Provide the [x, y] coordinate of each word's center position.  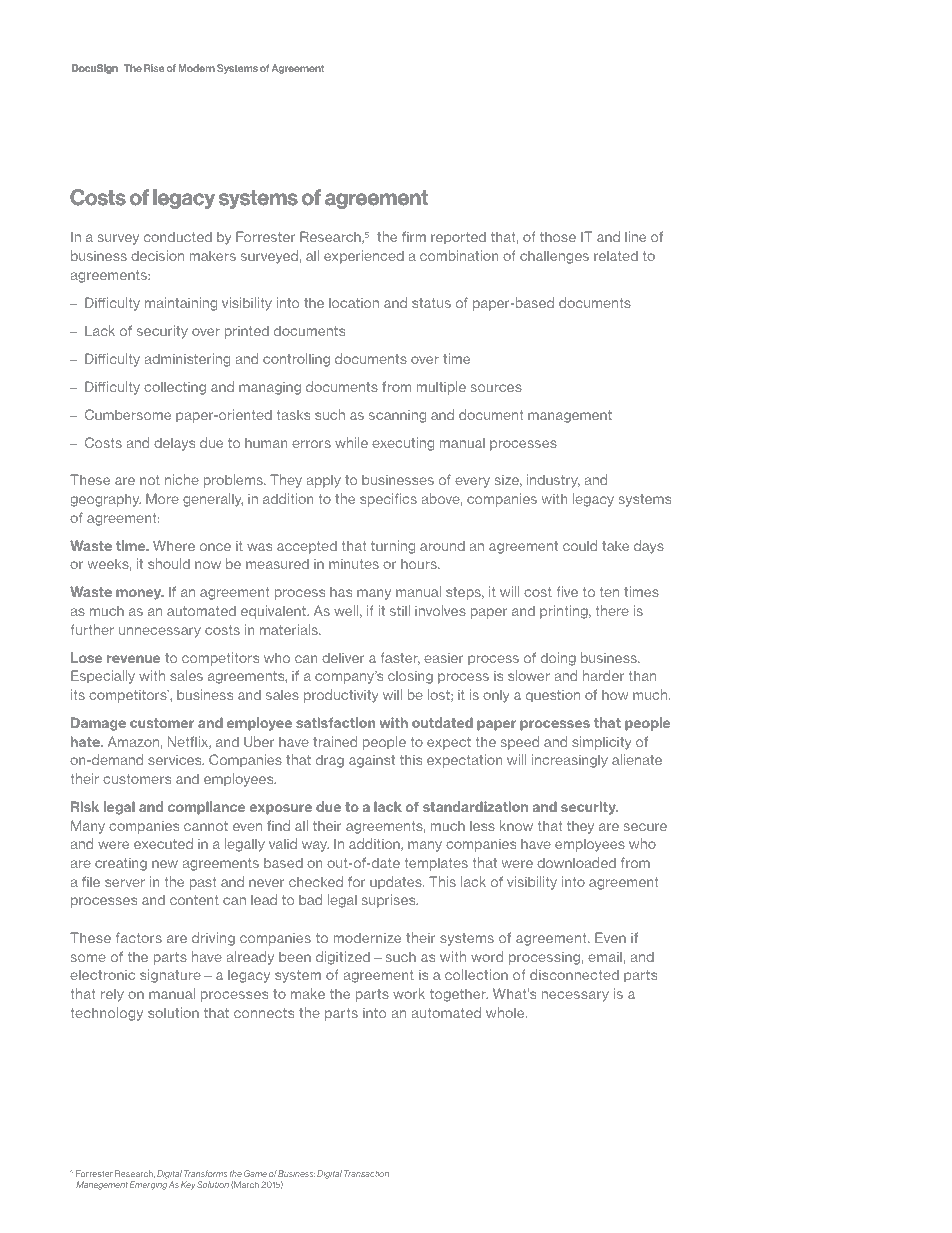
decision [157, 255]
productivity [341, 696]
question [553, 696]
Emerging [148, 1185]
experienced [364, 257]
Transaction [366, 1173]
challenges [554, 257]
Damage [98, 724]
